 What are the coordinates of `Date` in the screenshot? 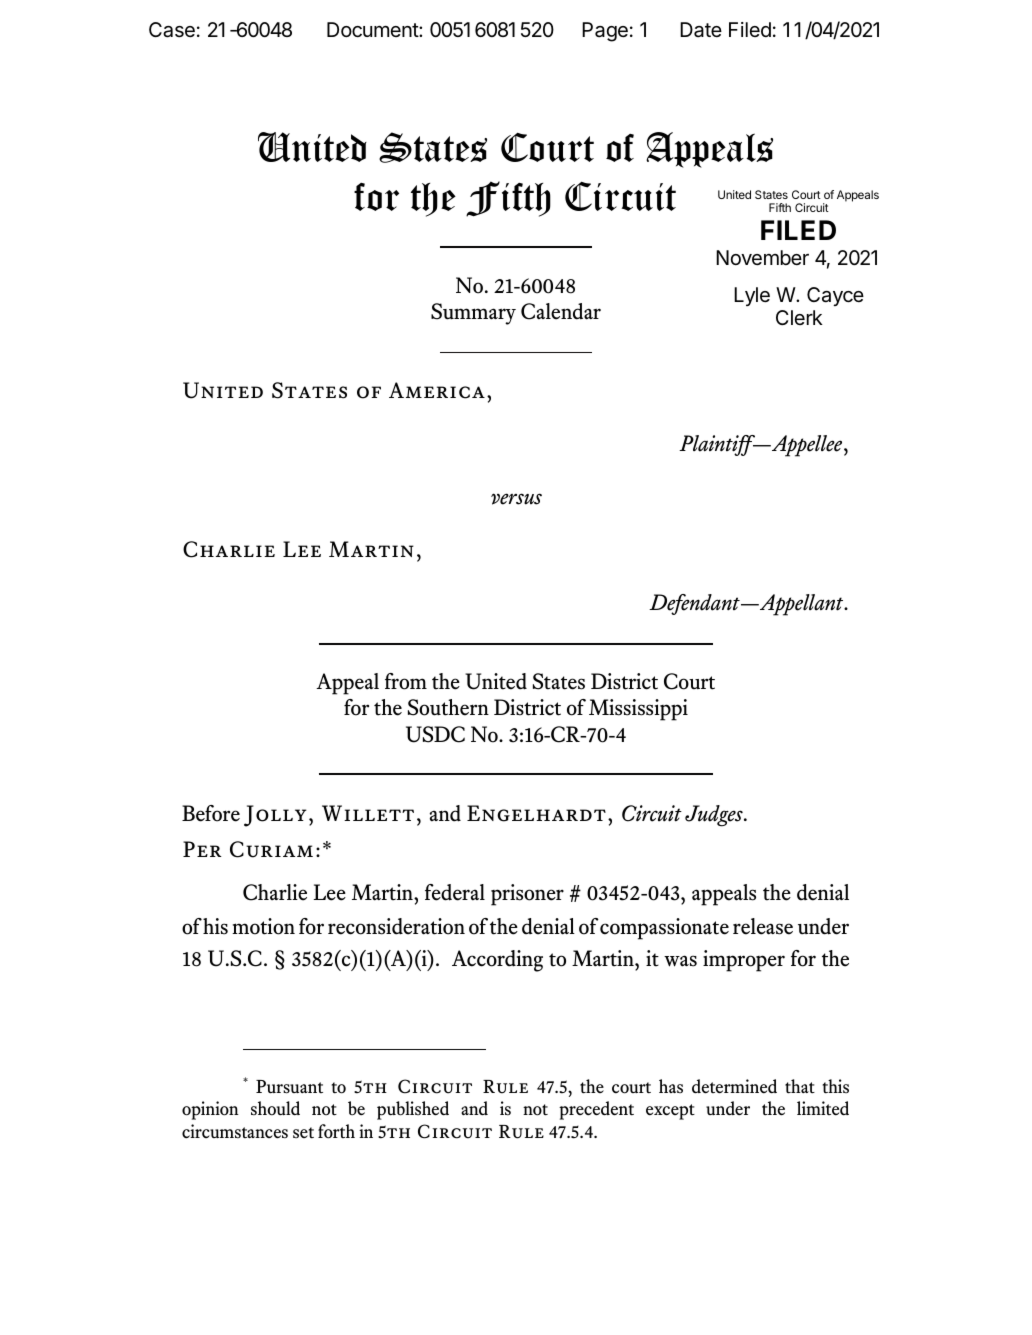 It's located at (701, 30).
